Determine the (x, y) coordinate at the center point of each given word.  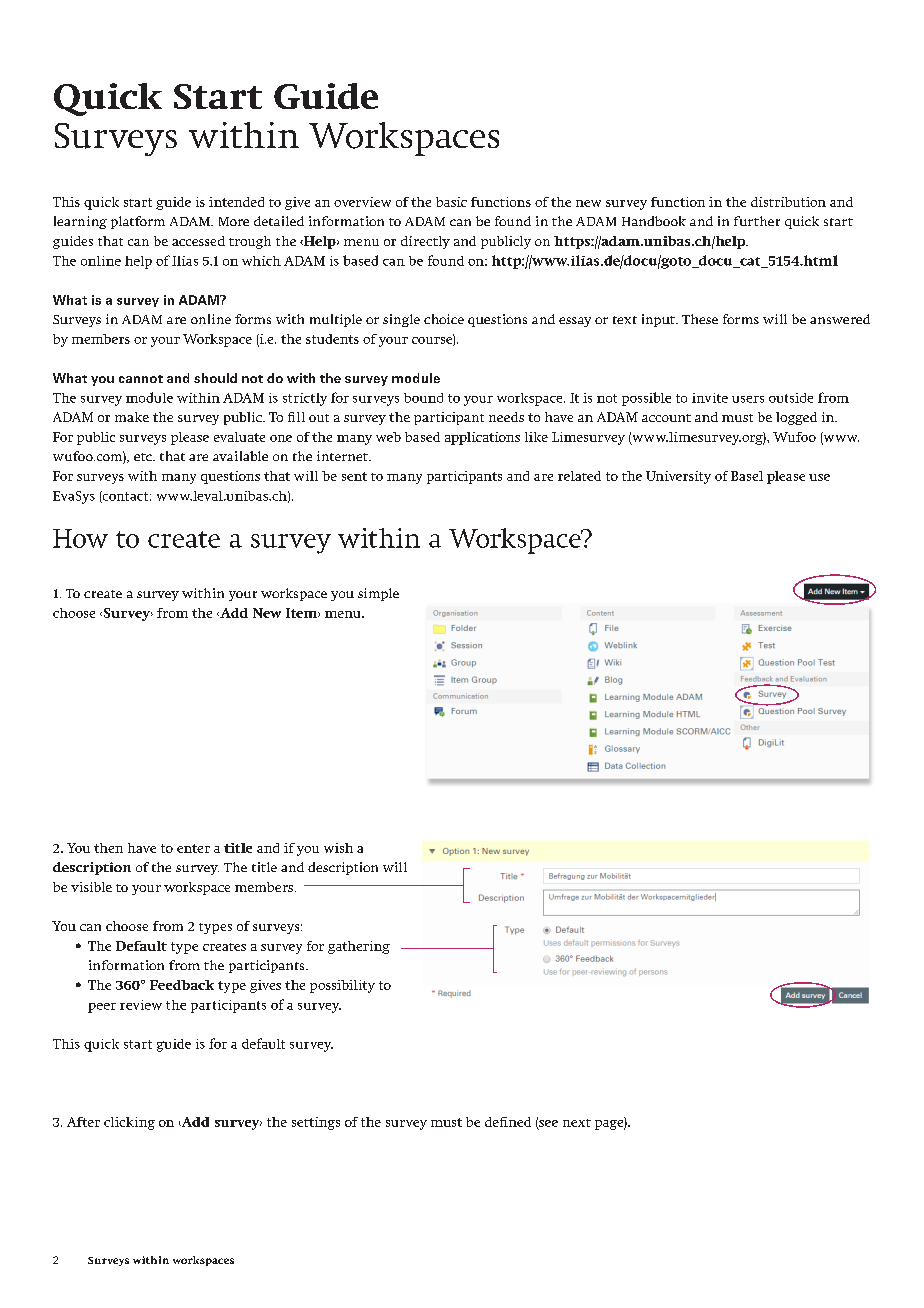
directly (425, 242)
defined (508, 1122)
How (80, 538)
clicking (129, 1123)
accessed (198, 241)
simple (378, 594)
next (577, 1123)
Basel (747, 476)
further (757, 221)
